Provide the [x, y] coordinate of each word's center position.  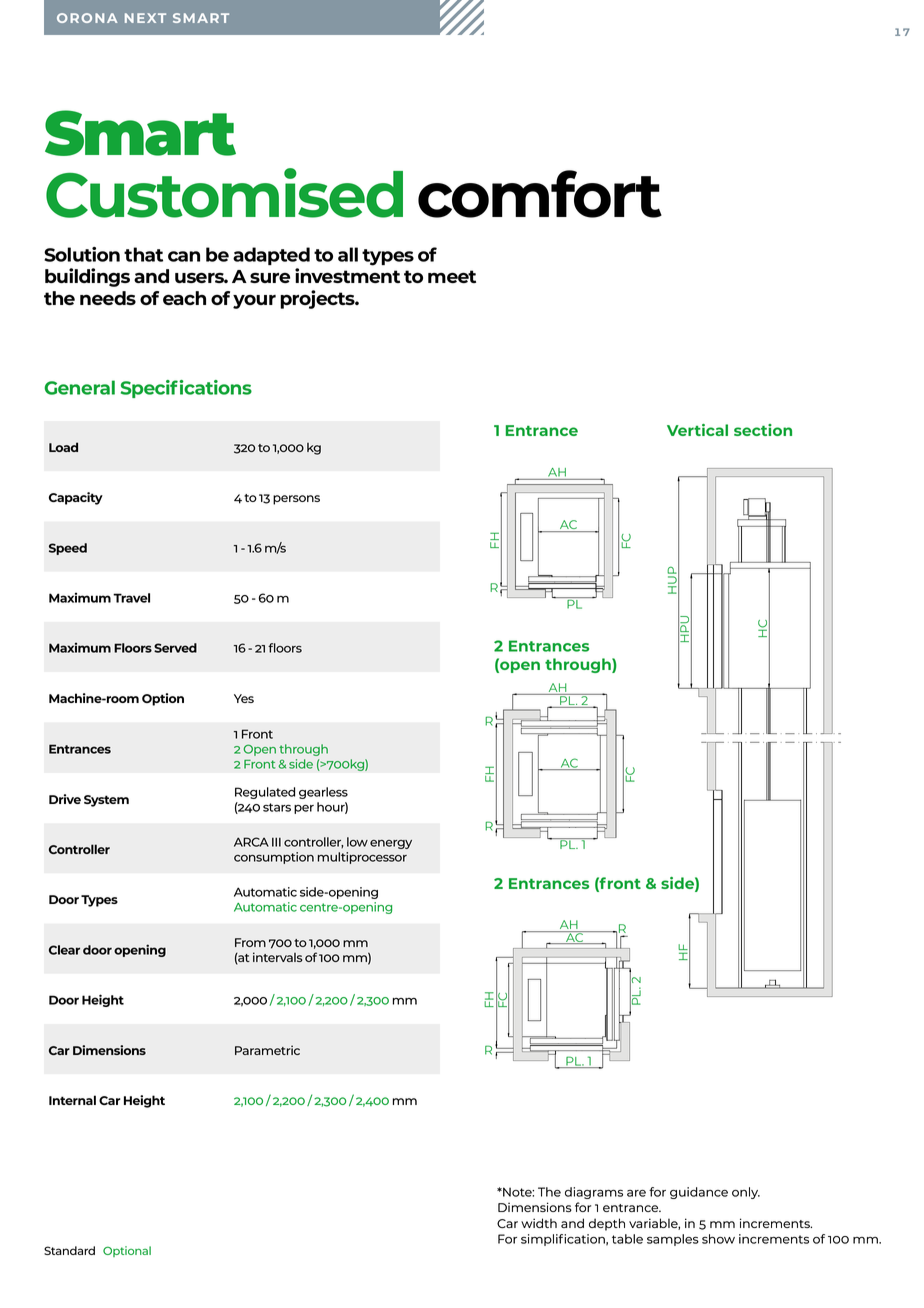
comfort [540, 194]
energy [391, 844]
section [763, 430]
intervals [277, 957]
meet [452, 276]
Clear [64, 950]
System [106, 801]
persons [296, 500]
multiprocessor [362, 858]
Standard [69, 1250]
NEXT [145, 18]
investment [347, 275]
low [357, 842]
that [143, 254]
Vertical [697, 430]
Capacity [76, 498]
